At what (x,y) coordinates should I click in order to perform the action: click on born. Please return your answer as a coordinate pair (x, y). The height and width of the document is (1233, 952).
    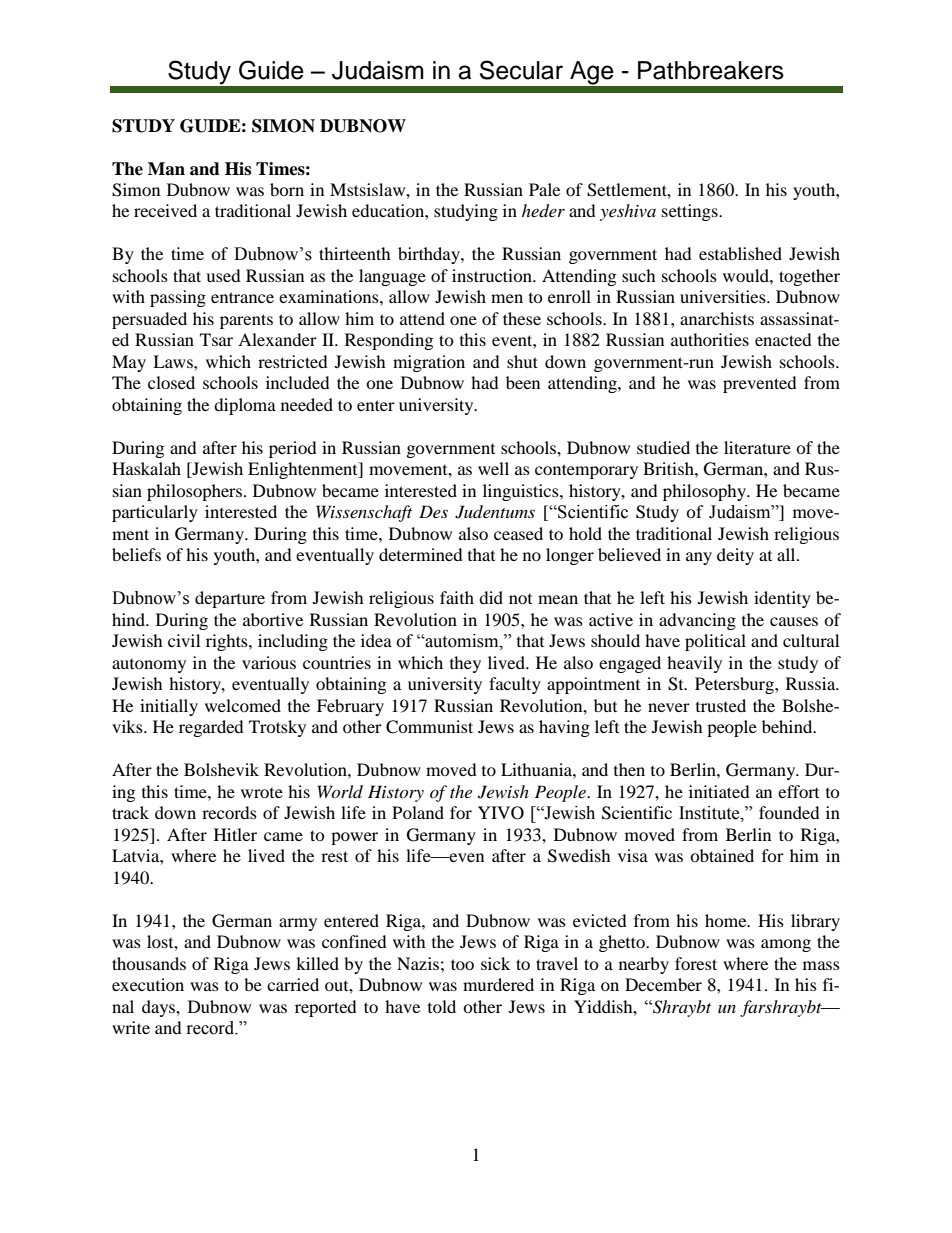
    Looking at the image, I should click on (287, 189).
